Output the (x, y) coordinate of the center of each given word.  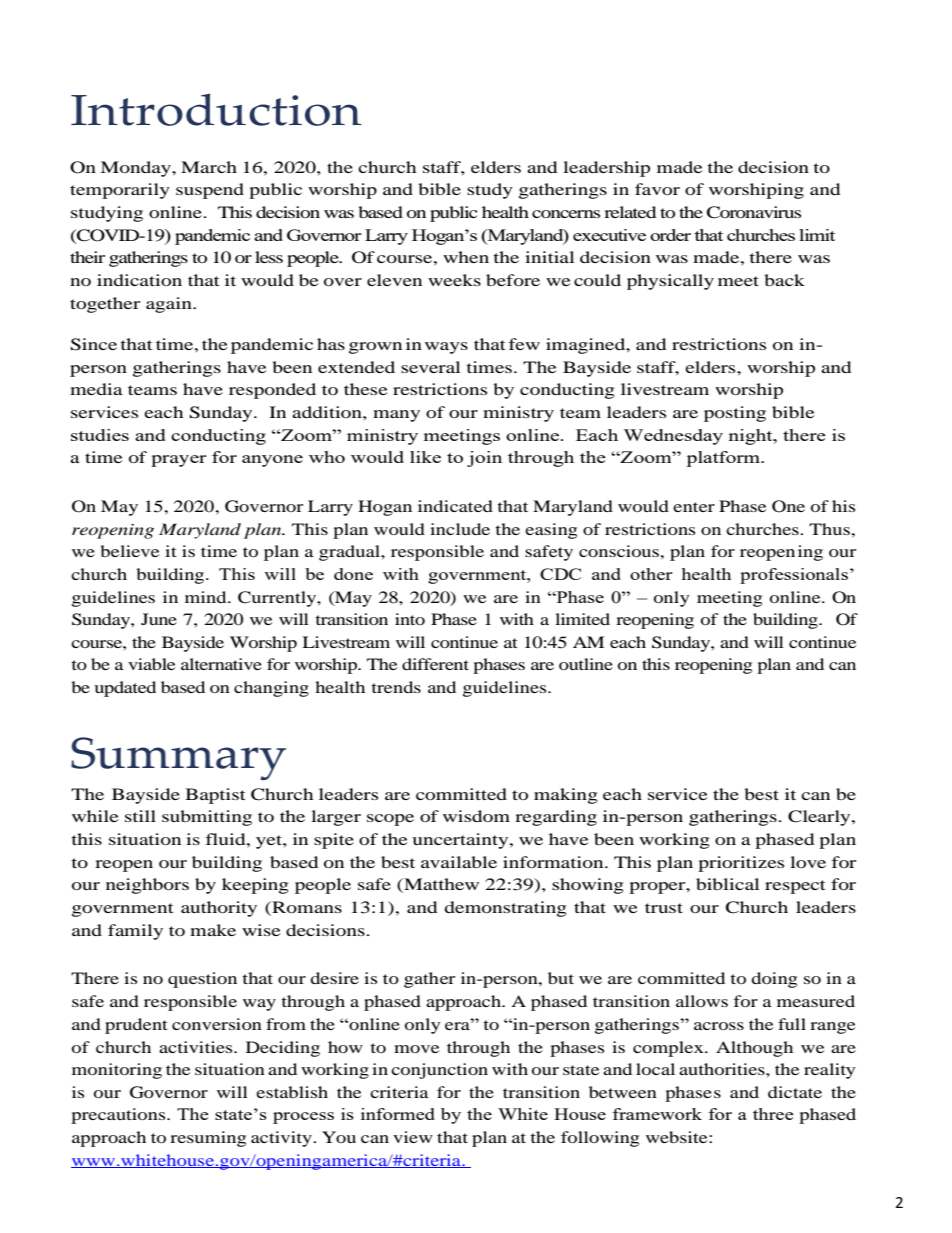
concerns (566, 214)
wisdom (476, 816)
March (209, 167)
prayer (179, 461)
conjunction (439, 1071)
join (484, 459)
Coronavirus (754, 212)
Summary (178, 758)
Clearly (820, 818)
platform (725, 459)
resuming (208, 1139)
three (773, 1114)
